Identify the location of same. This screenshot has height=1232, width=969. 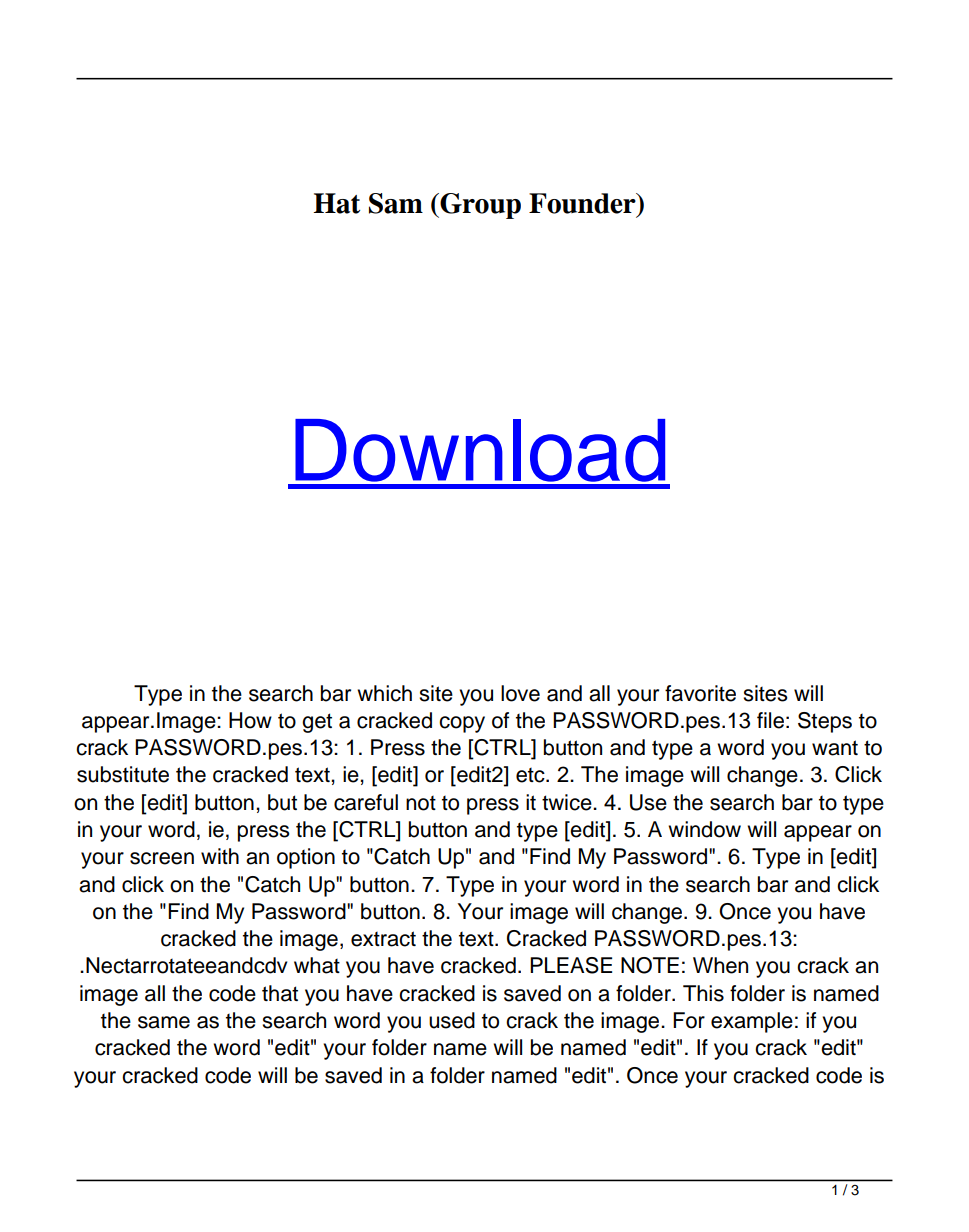
(164, 1022).
